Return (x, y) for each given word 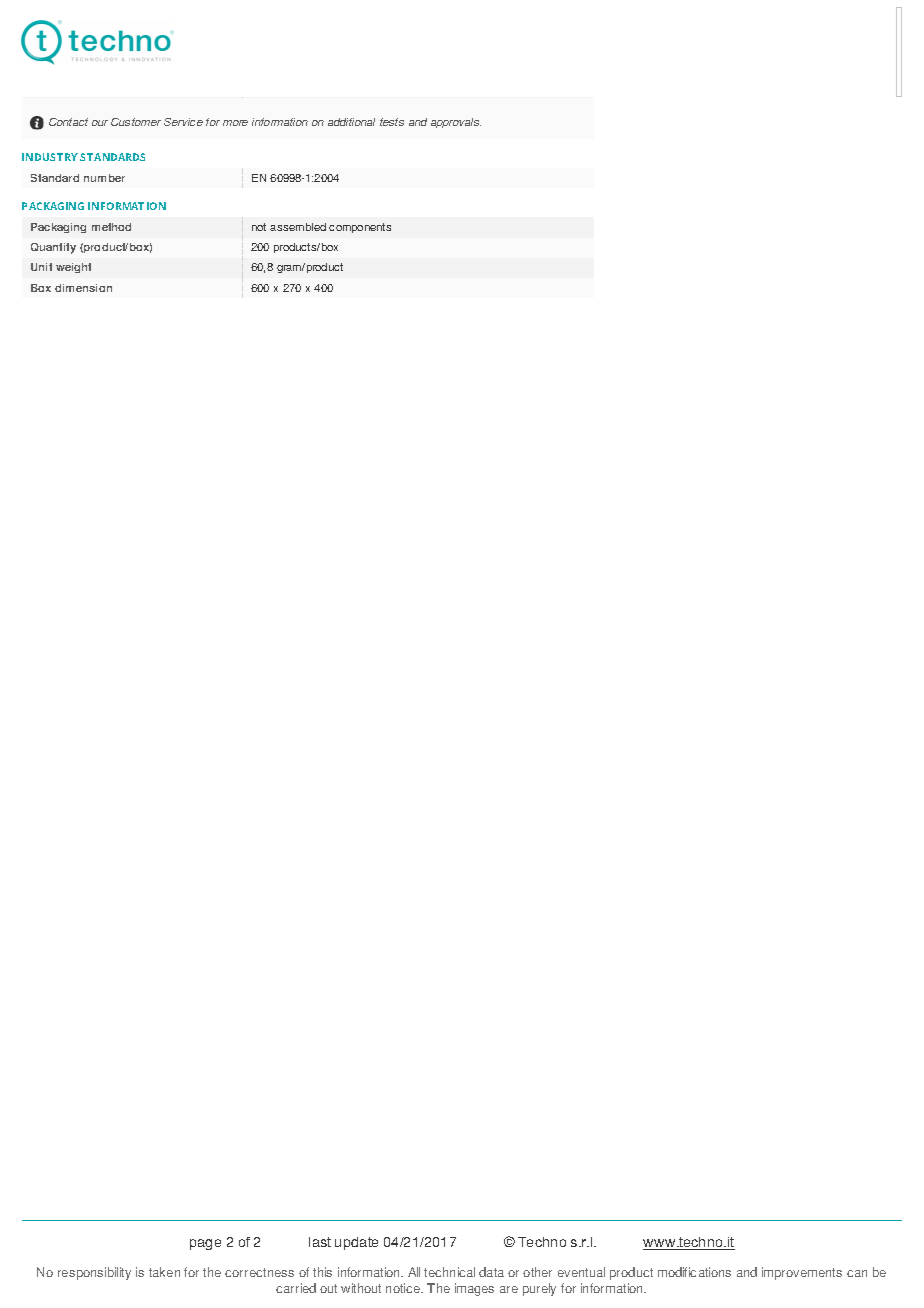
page (205, 1244)
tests (392, 122)
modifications (694, 1272)
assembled (298, 227)
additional (351, 122)
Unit (41, 267)
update (356, 1243)
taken (164, 1272)
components (360, 228)
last (320, 1242)
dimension (83, 288)
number (104, 178)
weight (73, 268)
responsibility (94, 1273)
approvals (456, 123)
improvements (802, 1273)
